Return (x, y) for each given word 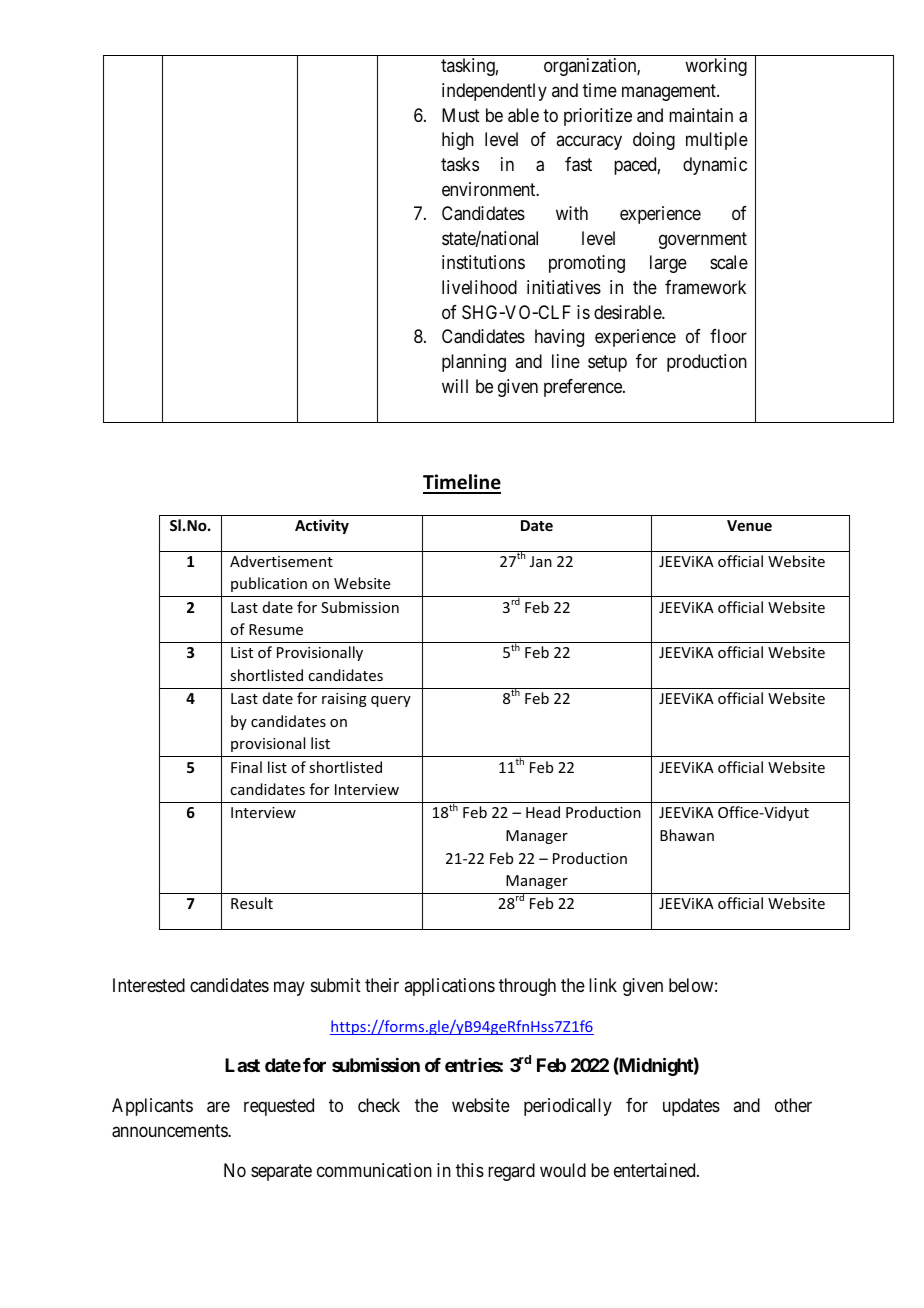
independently (494, 92)
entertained (656, 1170)
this (470, 1170)
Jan (541, 561)
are (218, 1107)
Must (461, 115)
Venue (749, 525)
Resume (276, 629)
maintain (701, 115)
